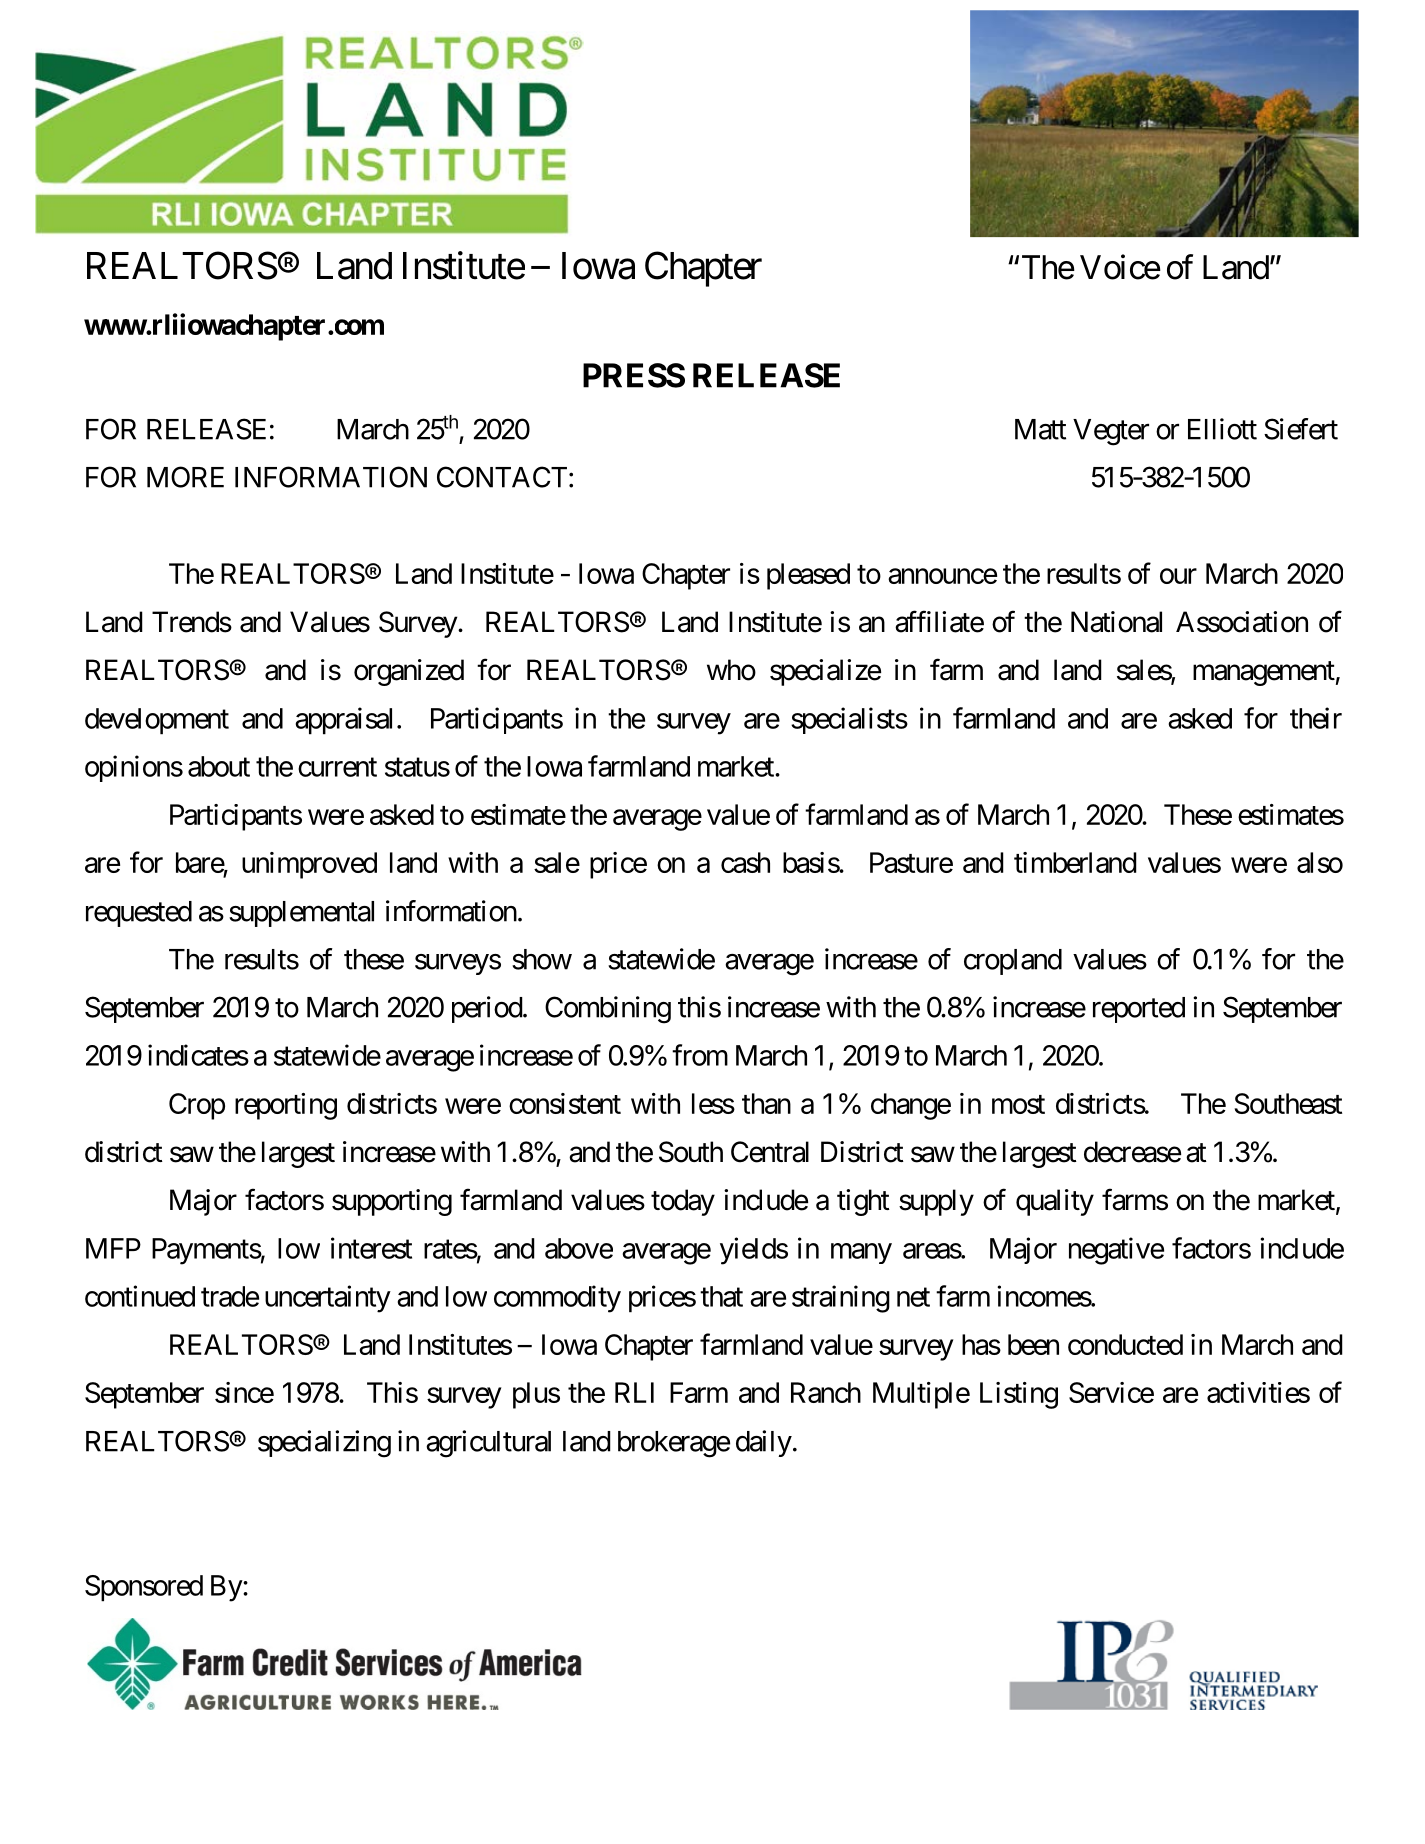  Describe the element at coordinates (745, 862) in the page. I see `cash` at that location.
